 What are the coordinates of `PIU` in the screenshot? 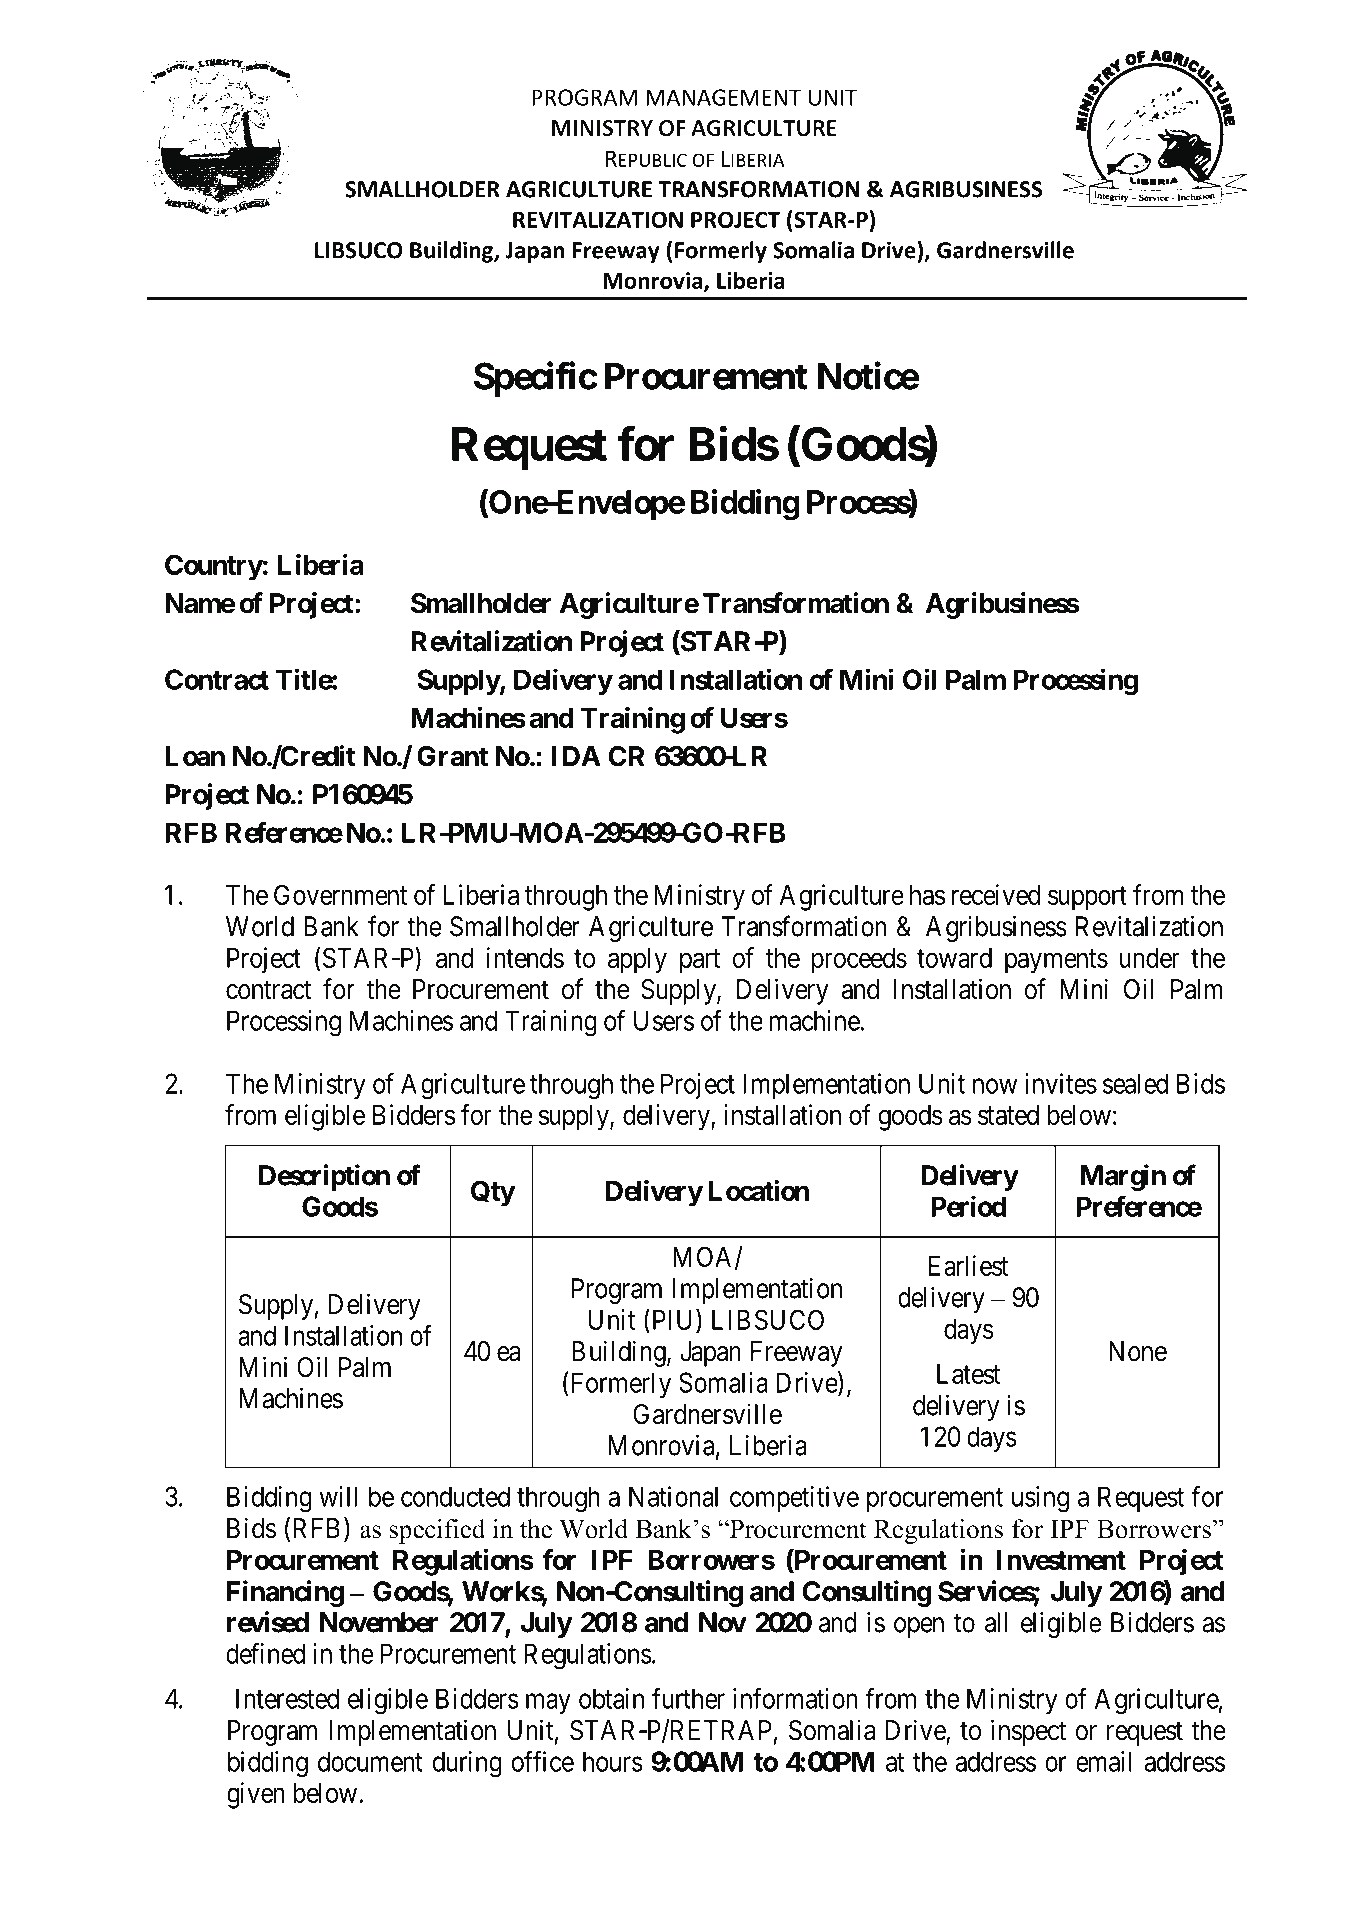 It's located at (673, 1319).
